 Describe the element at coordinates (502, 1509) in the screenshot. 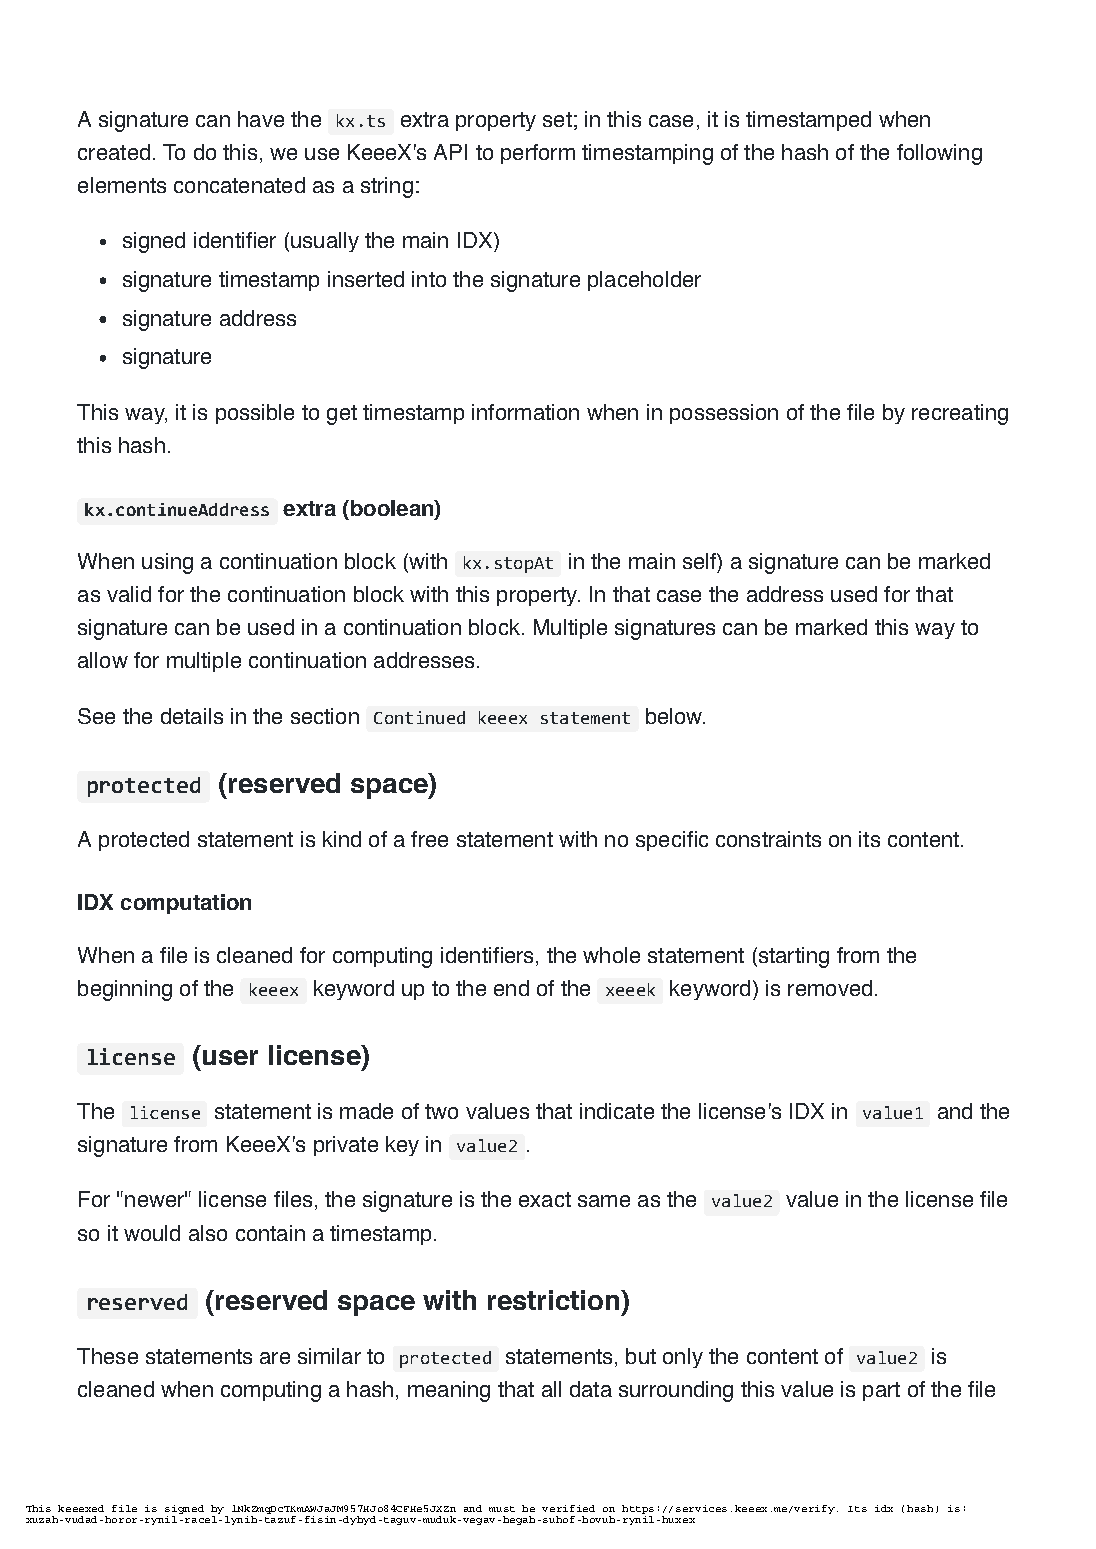

I see `must` at that location.
